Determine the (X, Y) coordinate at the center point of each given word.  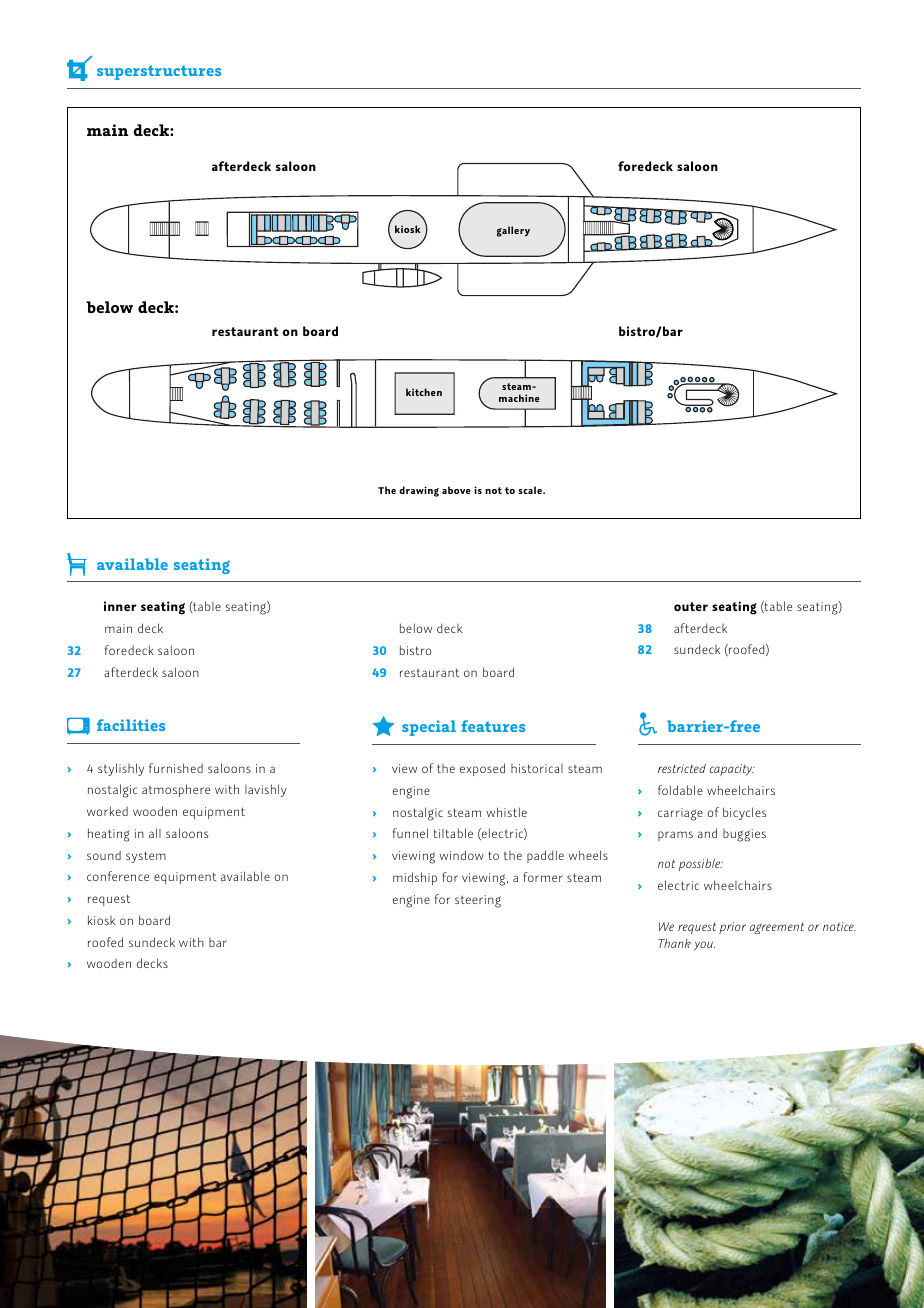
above (456, 490)
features (493, 726)
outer (691, 606)
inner (120, 606)
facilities (131, 725)
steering (478, 901)
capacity (732, 770)
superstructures (159, 72)
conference (118, 876)
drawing (419, 491)
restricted (682, 768)
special (429, 728)
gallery (513, 231)
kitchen (424, 392)
